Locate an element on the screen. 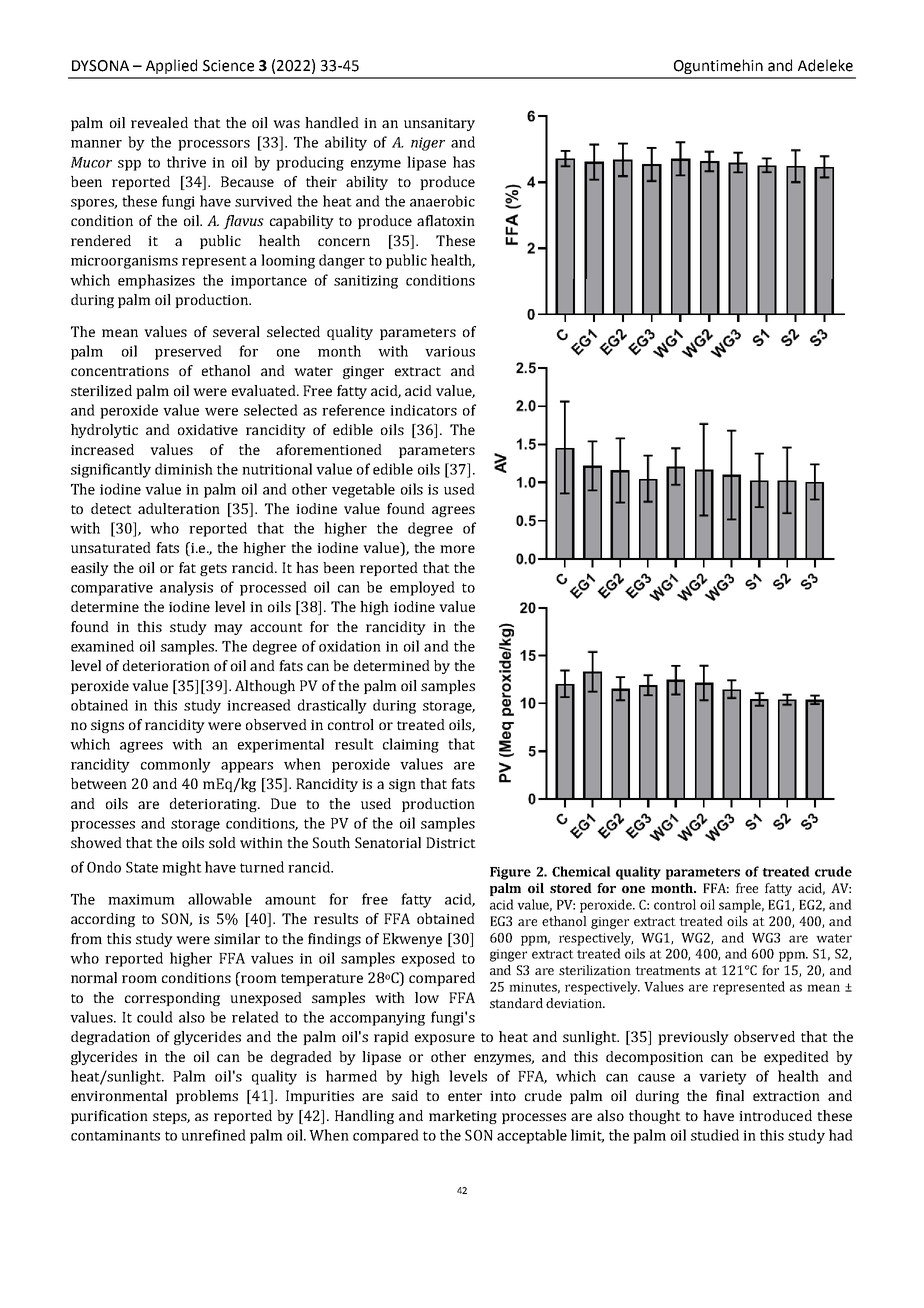  employed is located at coordinates (422, 588).
